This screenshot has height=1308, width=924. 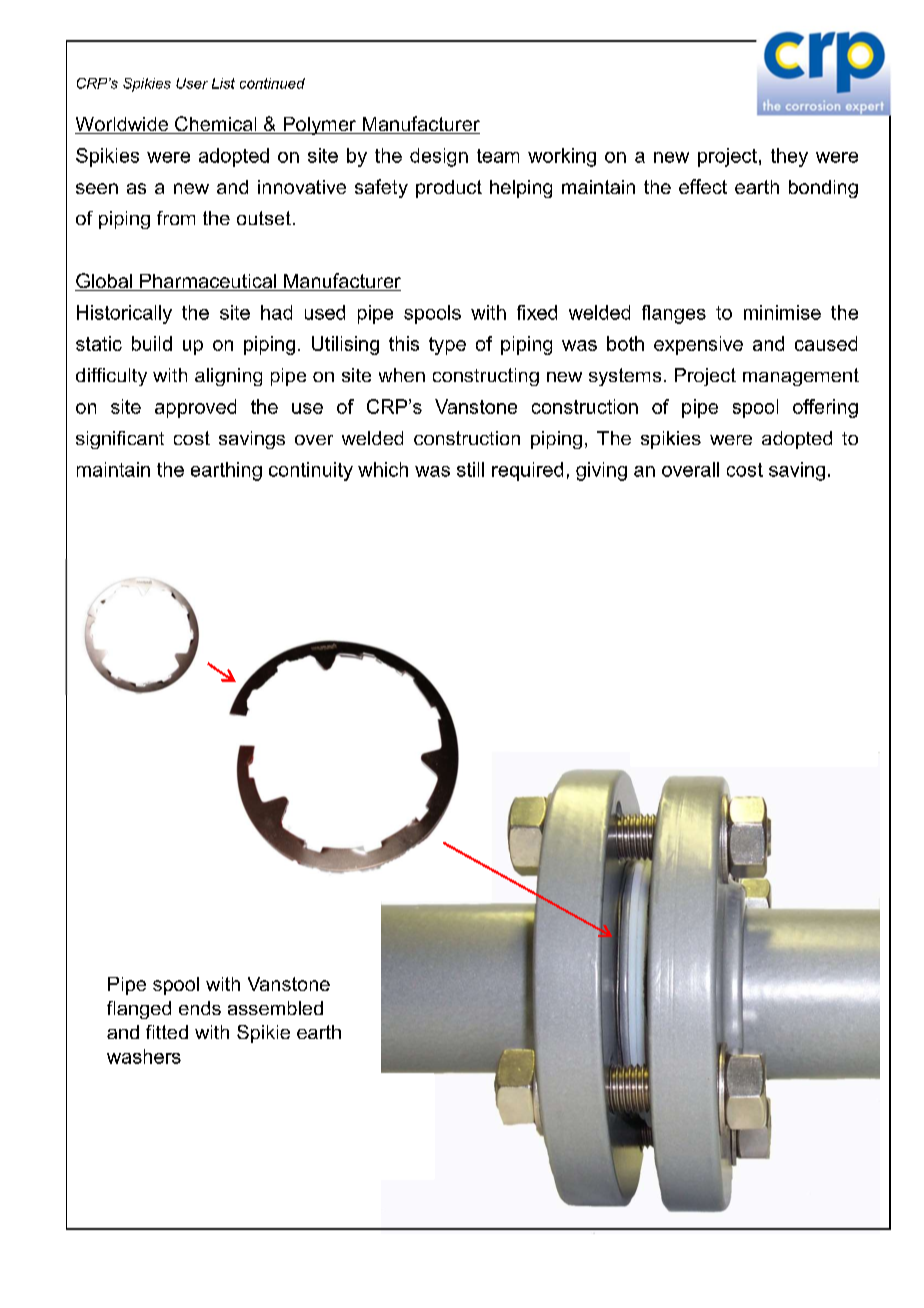 I want to click on washers, so click(x=144, y=1056).
